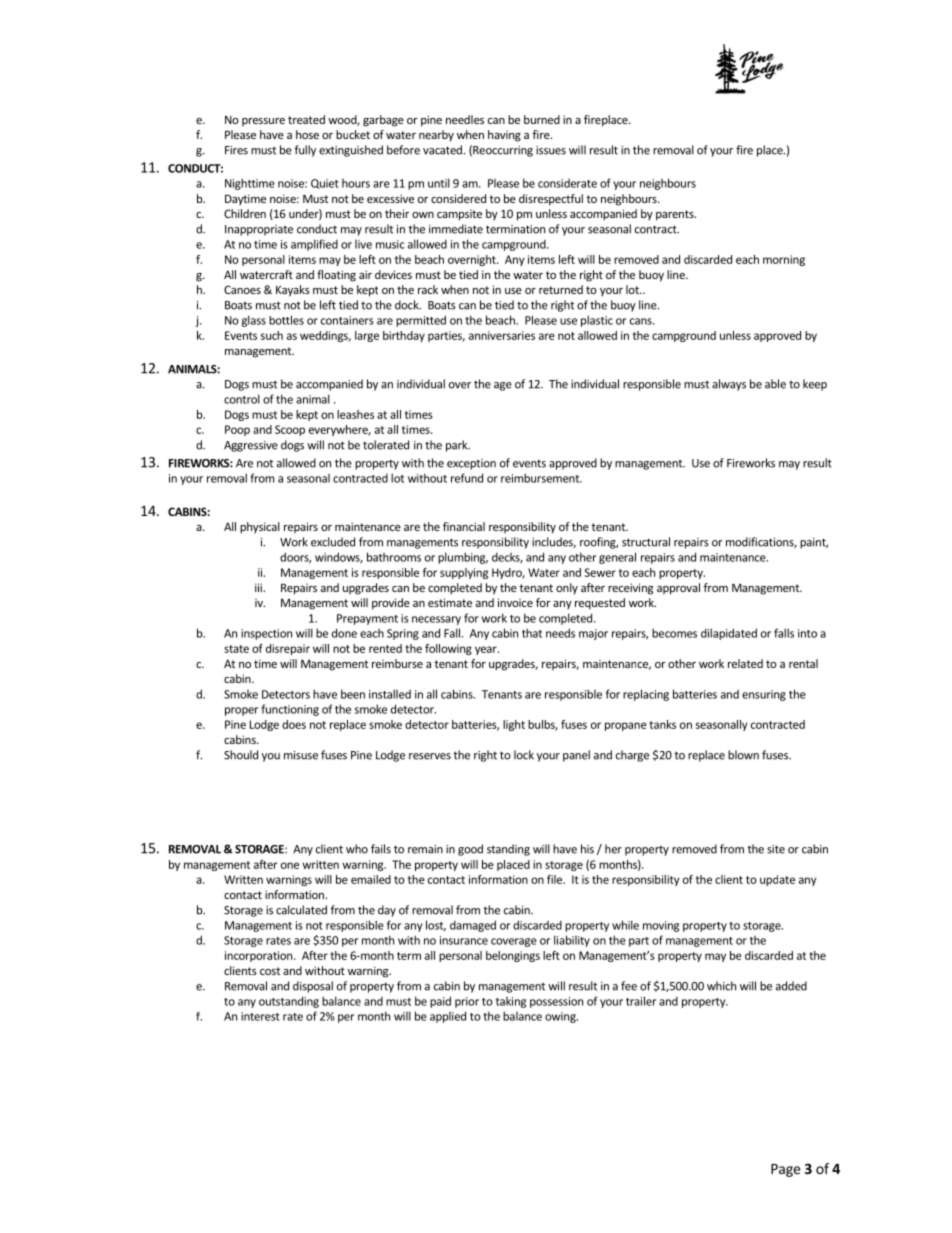  Describe the element at coordinates (551, 150) in the image. I see `issues` at that location.
